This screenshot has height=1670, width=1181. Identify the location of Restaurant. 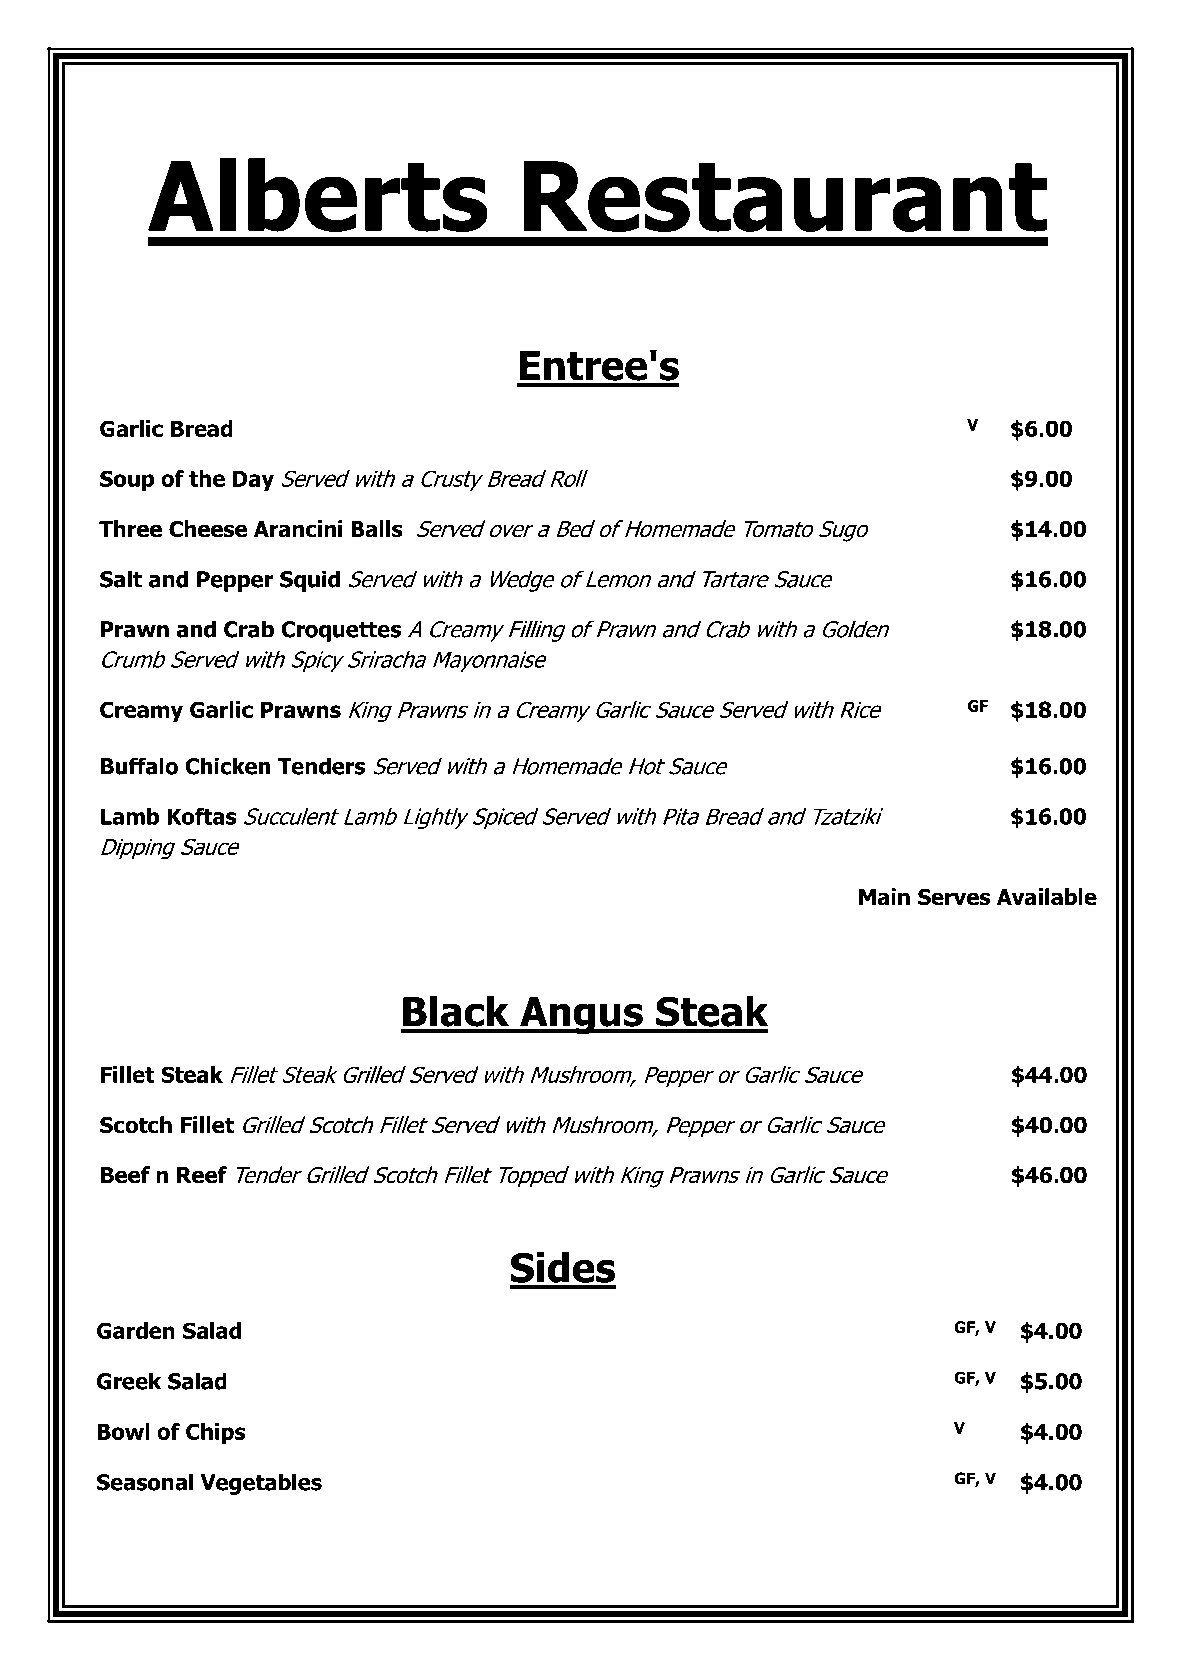
(786, 196).
